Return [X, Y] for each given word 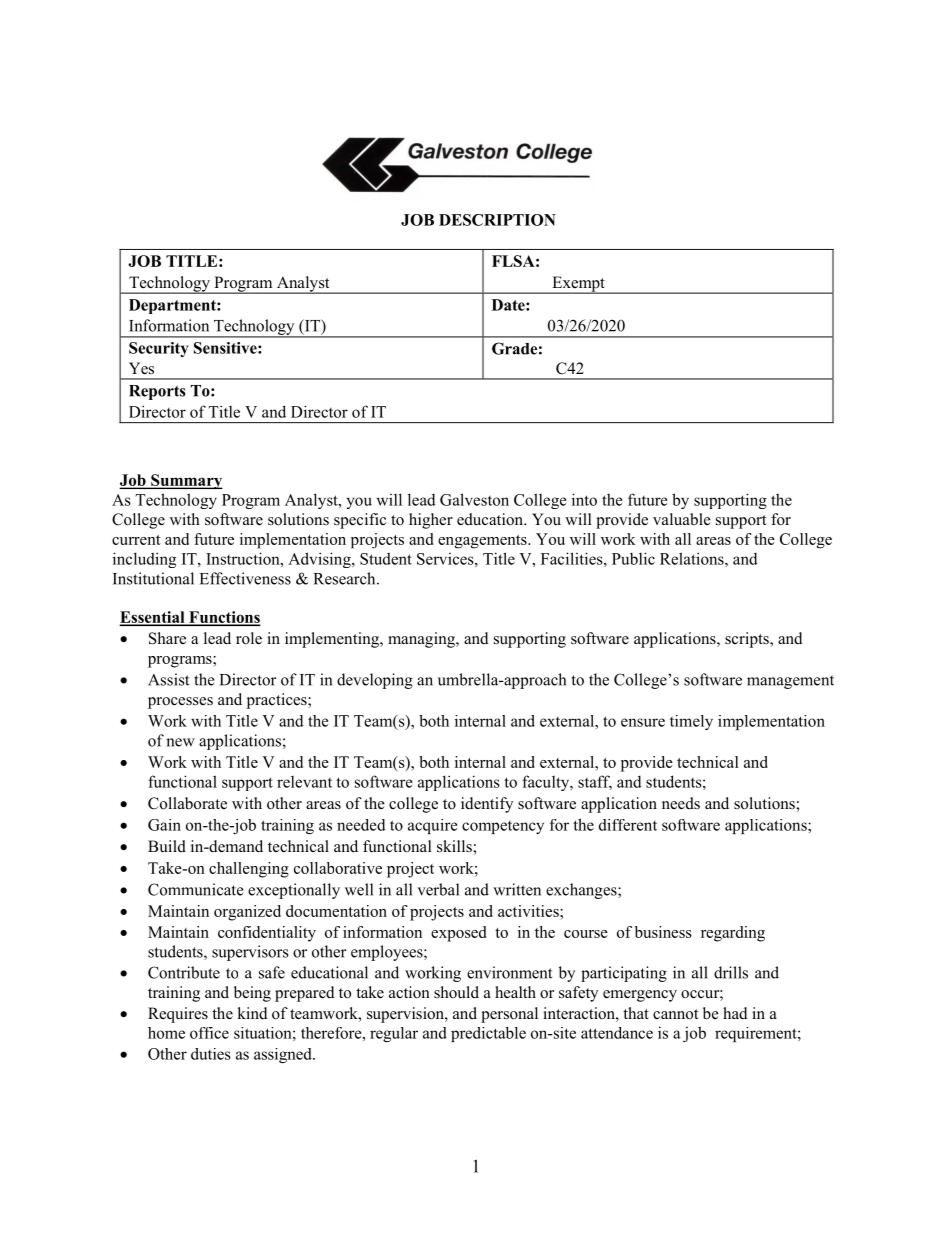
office [209, 1033]
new [180, 742]
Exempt [578, 285]
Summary [186, 481]
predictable [488, 1034]
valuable [682, 519]
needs [681, 803]
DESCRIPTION [497, 220]
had [735, 1013]
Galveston [474, 499]
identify [487, 805]
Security [158, 349]
